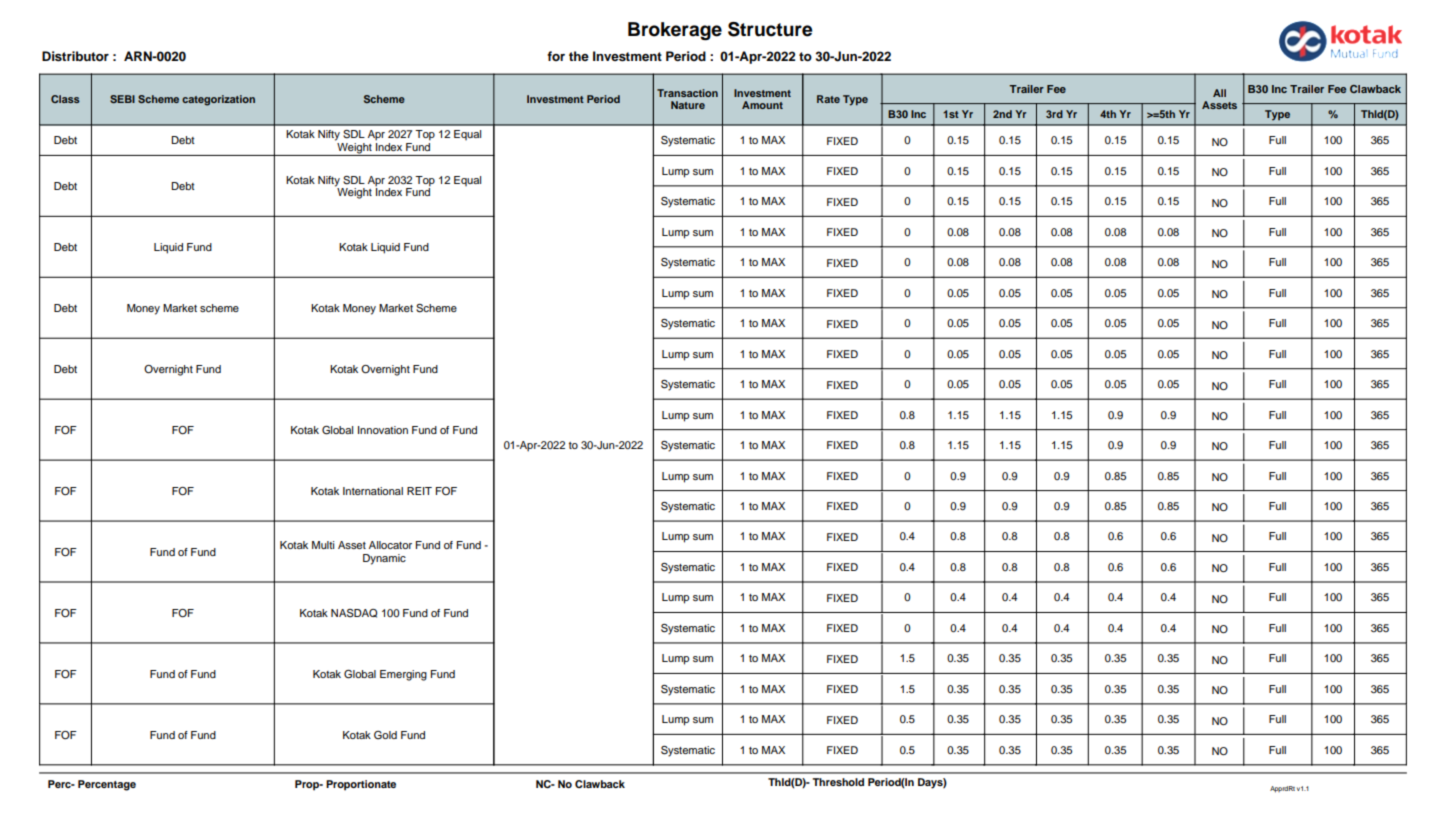  What do you see at coordinates (383, 430) in the page?
I see `Innovation` at bounding box center [383, 430].
